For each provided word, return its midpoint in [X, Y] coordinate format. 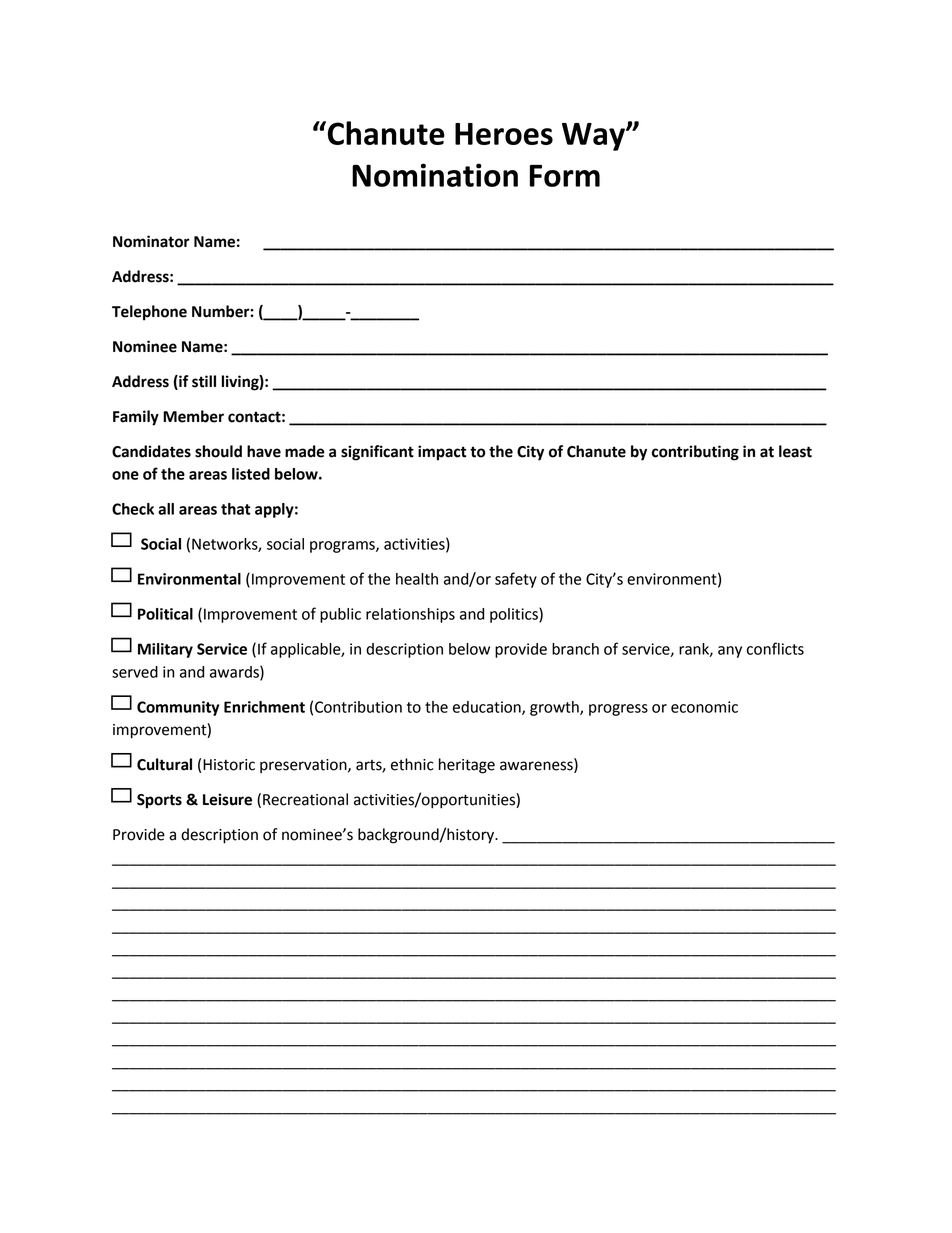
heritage [467, 766]
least [795, 451]
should [218, 451]
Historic [229, 765]
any [730, 652]
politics [515, 615]
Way [594, 137]
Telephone [149, 313]
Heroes [504, 134]
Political [165, 614]
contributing [695, 453]
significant [377, 453]
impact [442, 453]
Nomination [435, 175]
